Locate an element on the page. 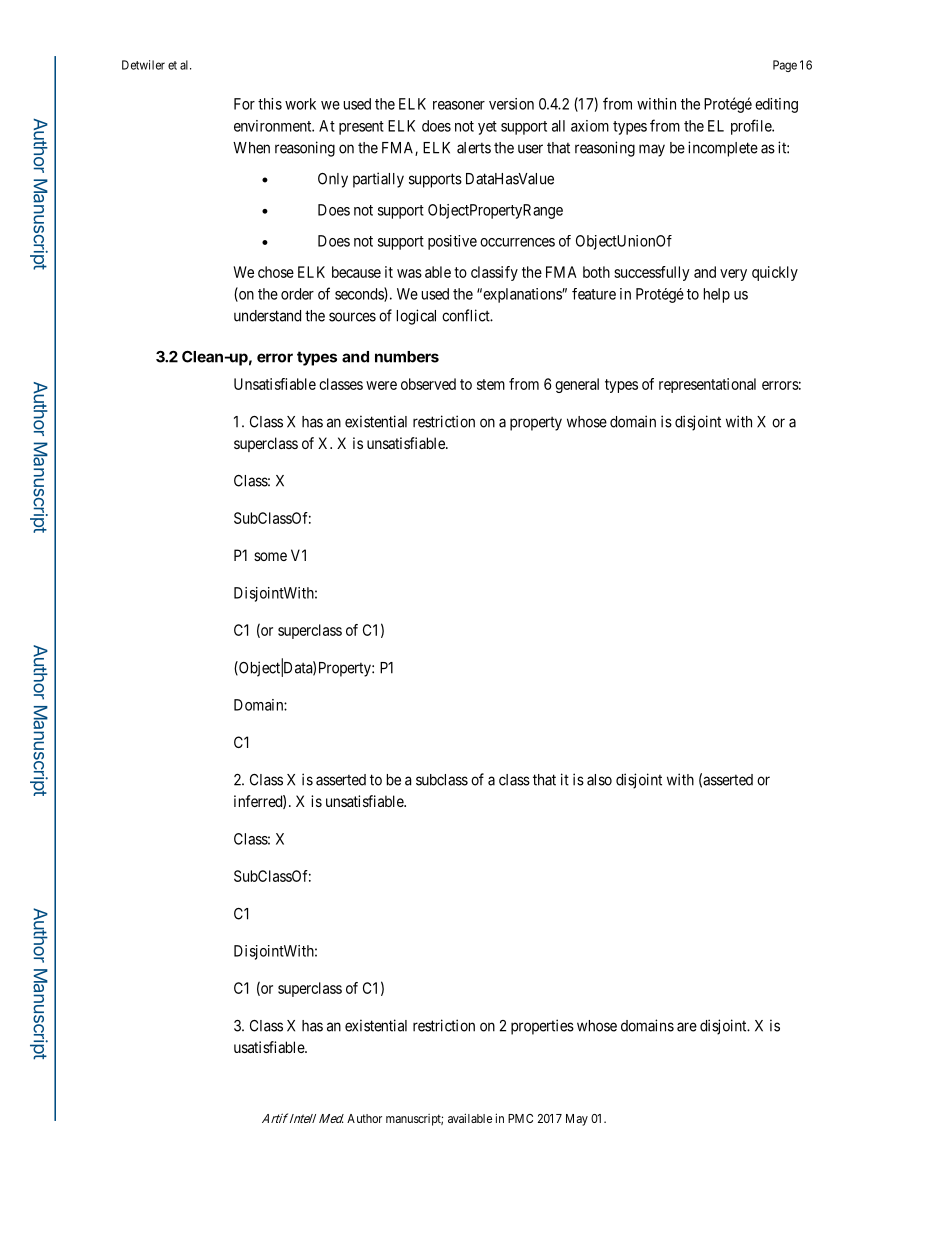 The height and width of the page is (1233, 952). are is located at coordinates (687, 1027).
